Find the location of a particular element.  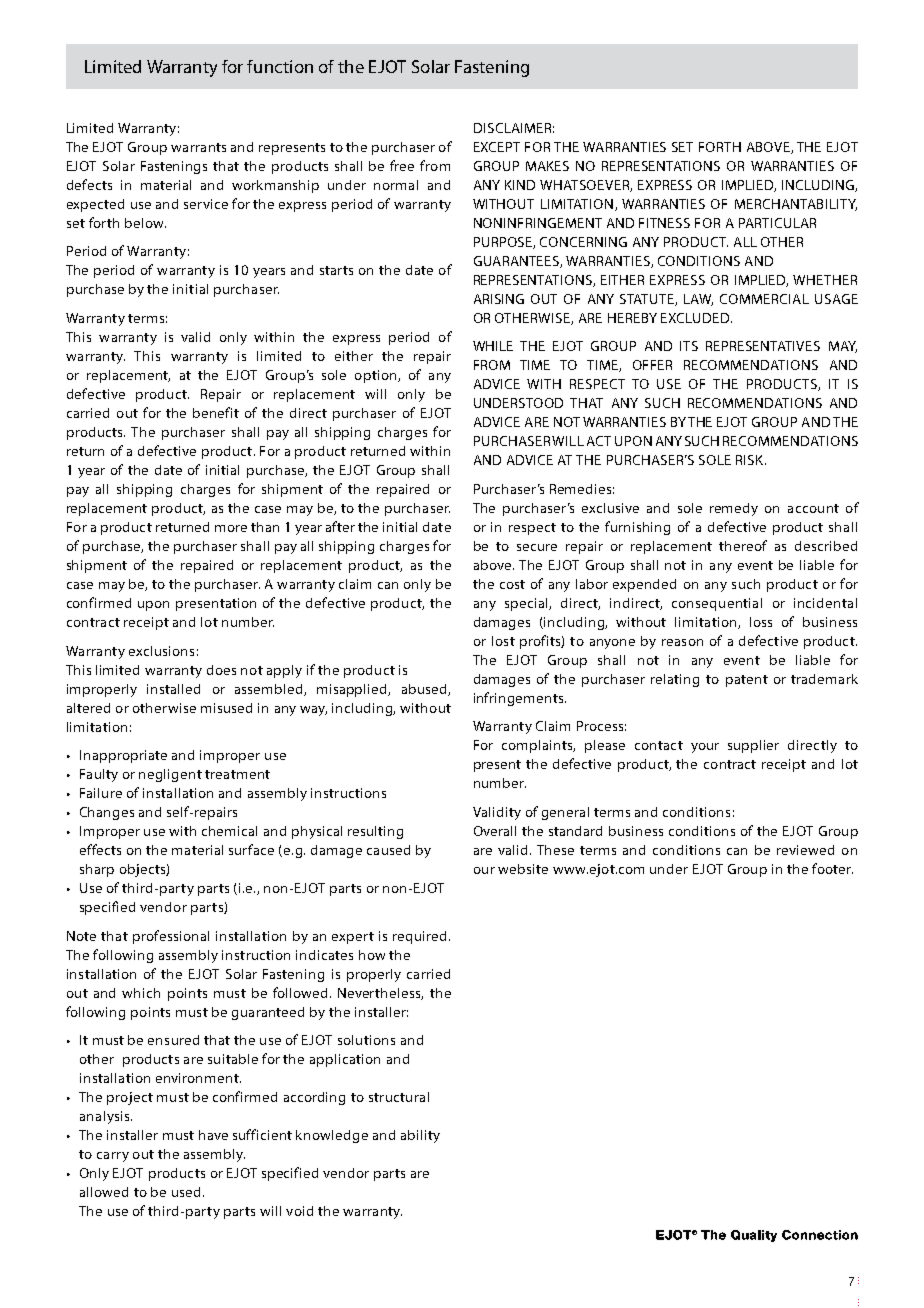

lost is located at coordinates (503, 641).
